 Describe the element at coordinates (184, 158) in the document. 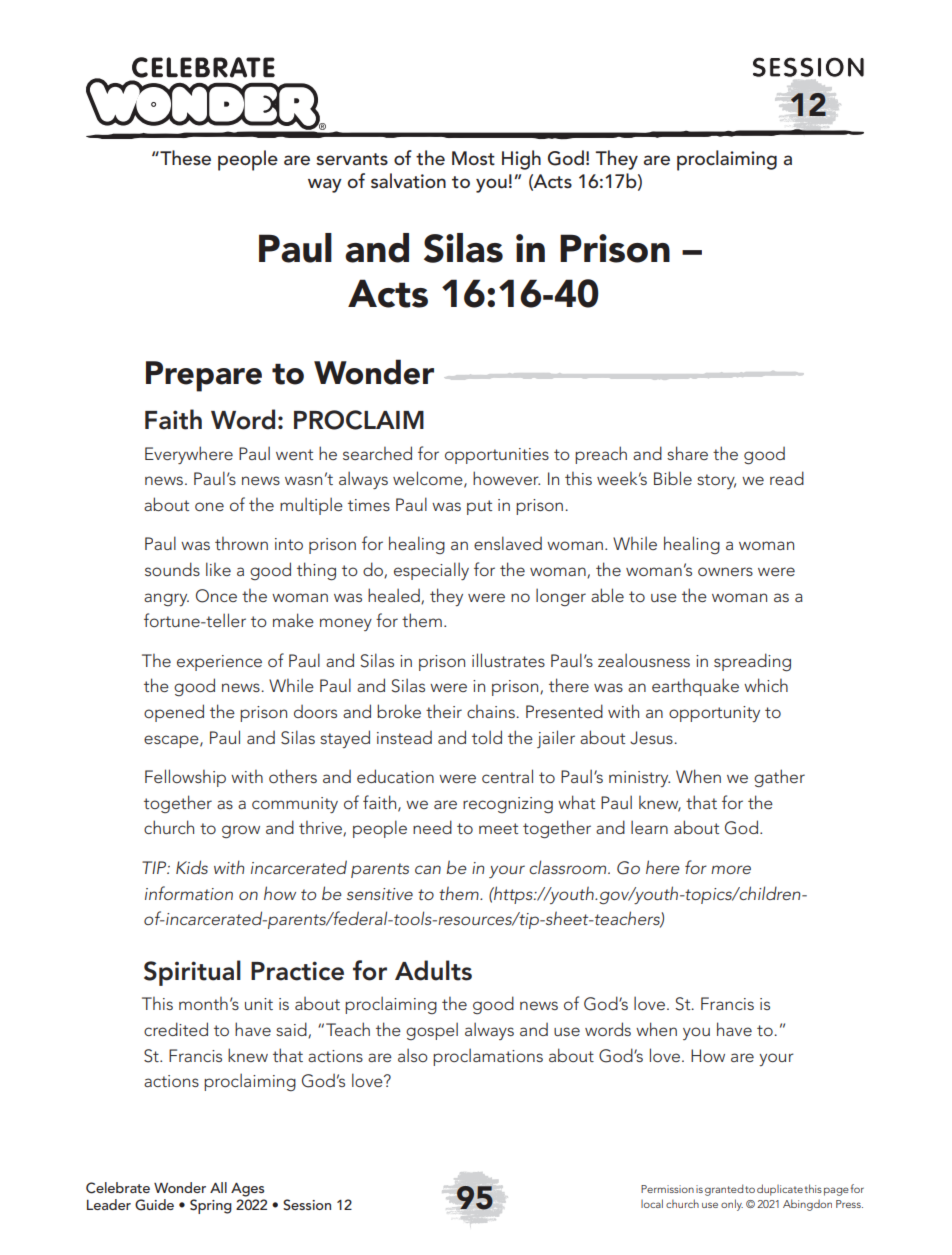

I see `These` at that location.
